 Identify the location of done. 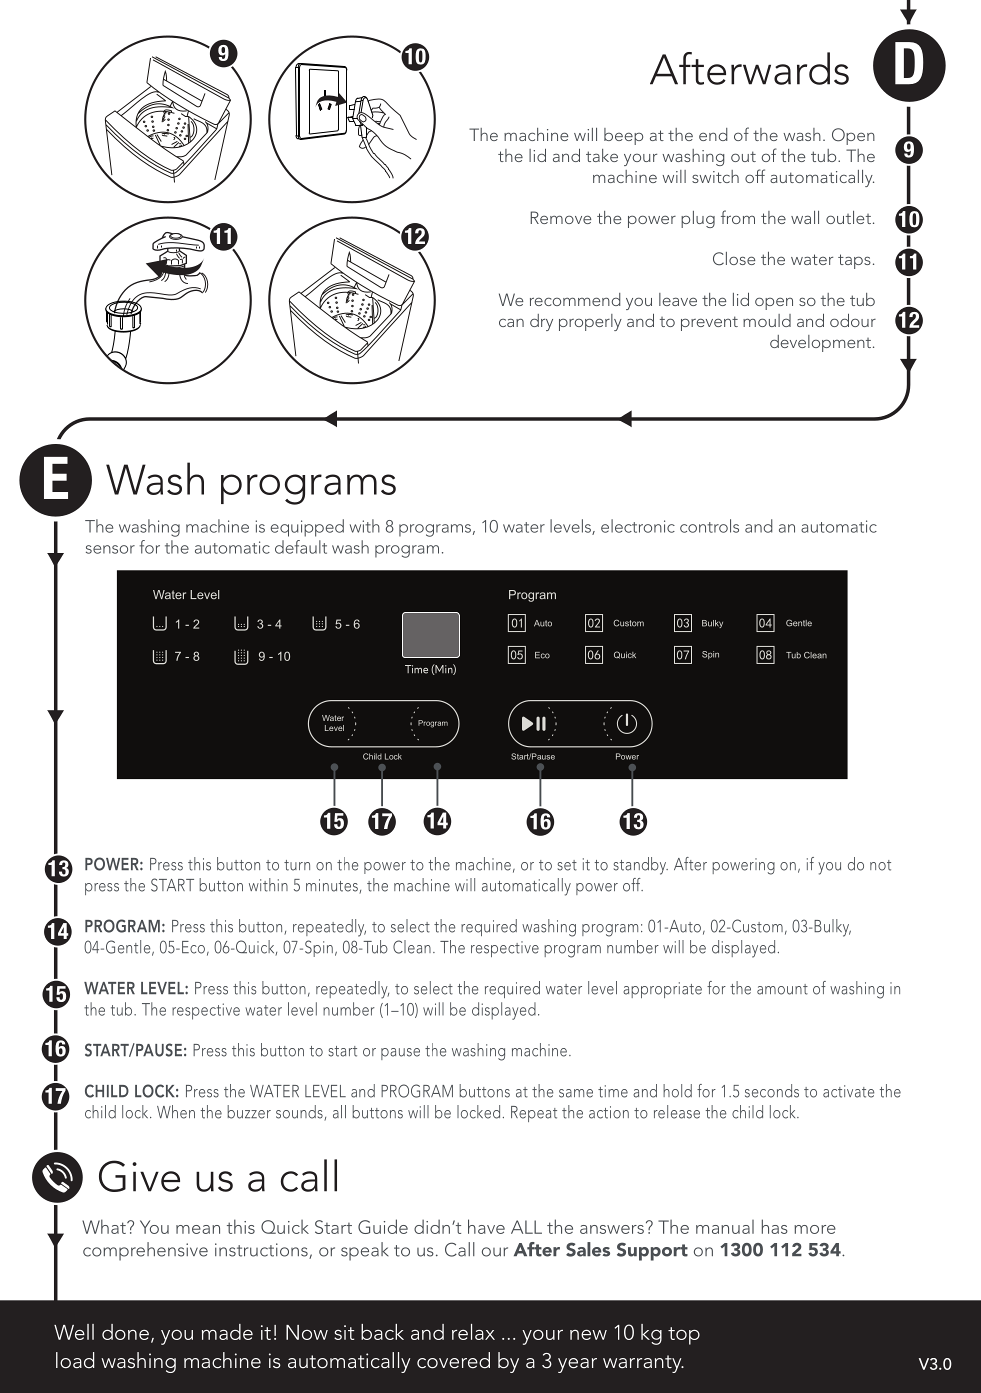
(125, 1332).
